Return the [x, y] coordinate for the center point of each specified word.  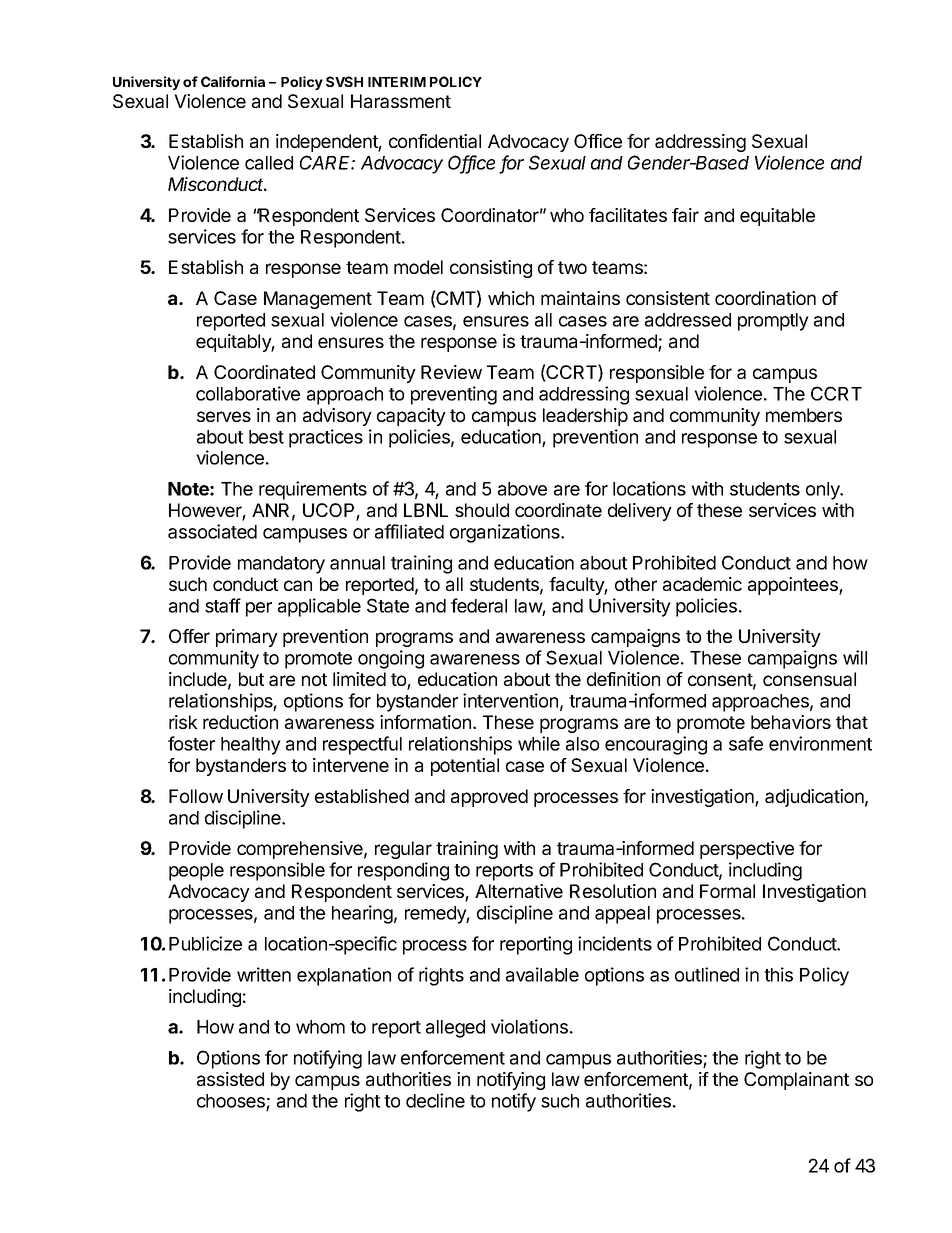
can [298, 585]
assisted [230, 1079]
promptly [773, 322]
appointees [794, 586]
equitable [777, 217]
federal [479, 605]
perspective [747, 850]
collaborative [248, 393]
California [233, 81]
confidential [435, 141]
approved [489, 798]
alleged [455, 1029]
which [511, 298]
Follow [196, 796]
